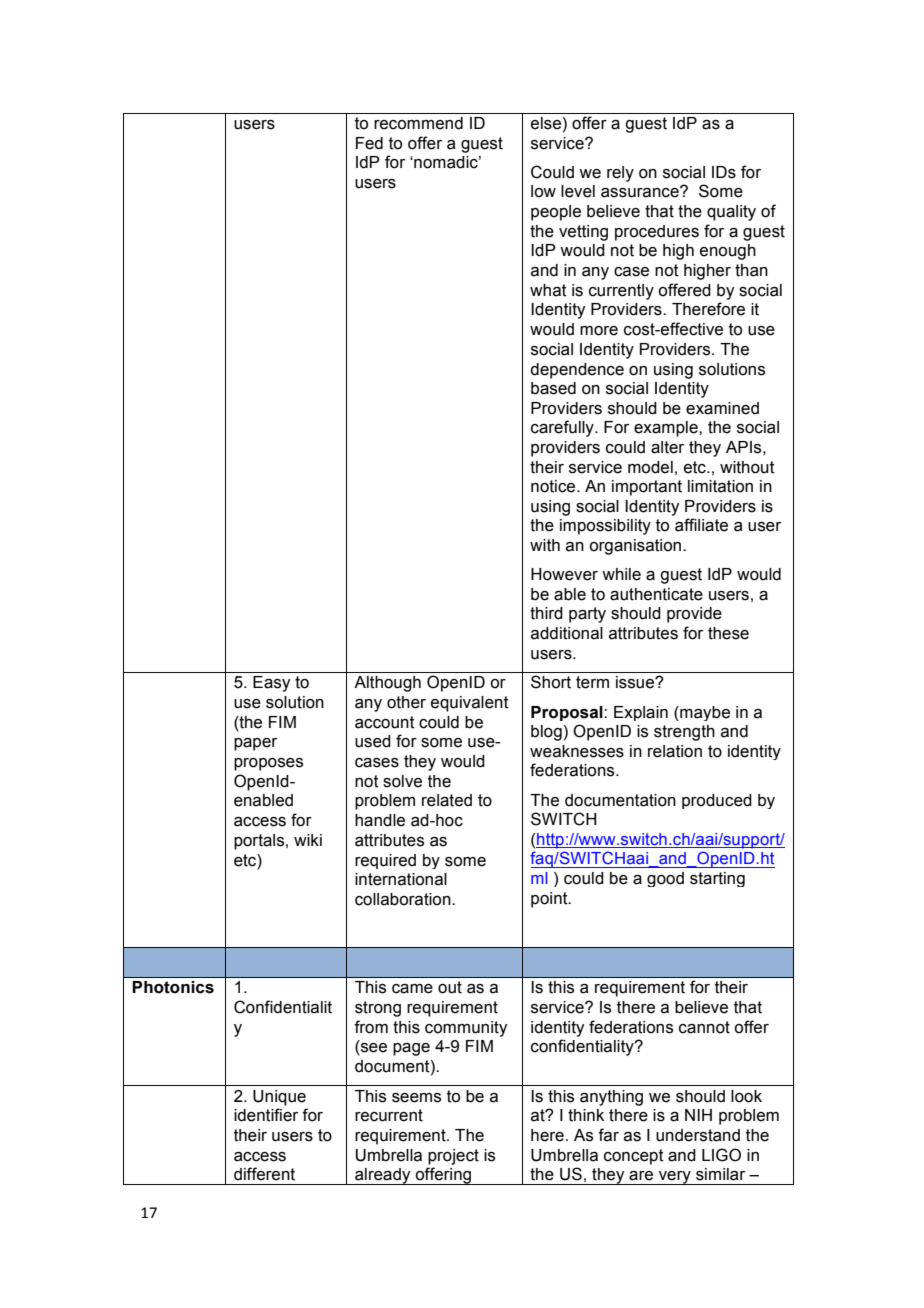  Describe the element at coordinates (271, 684) in the screenshot. I see `Easy` at that location.
